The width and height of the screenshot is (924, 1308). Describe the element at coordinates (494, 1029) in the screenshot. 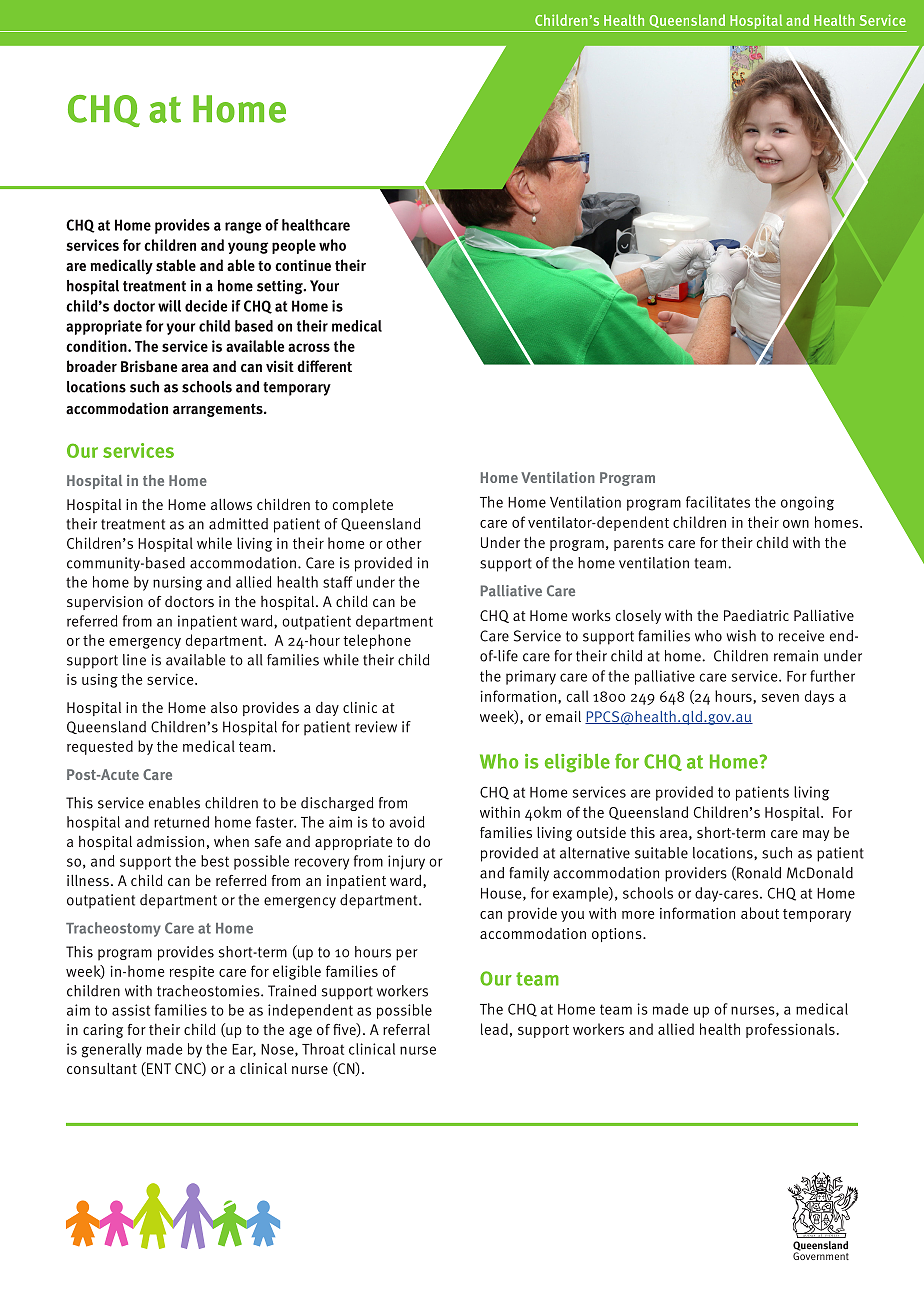

I see `lead` at that location.
